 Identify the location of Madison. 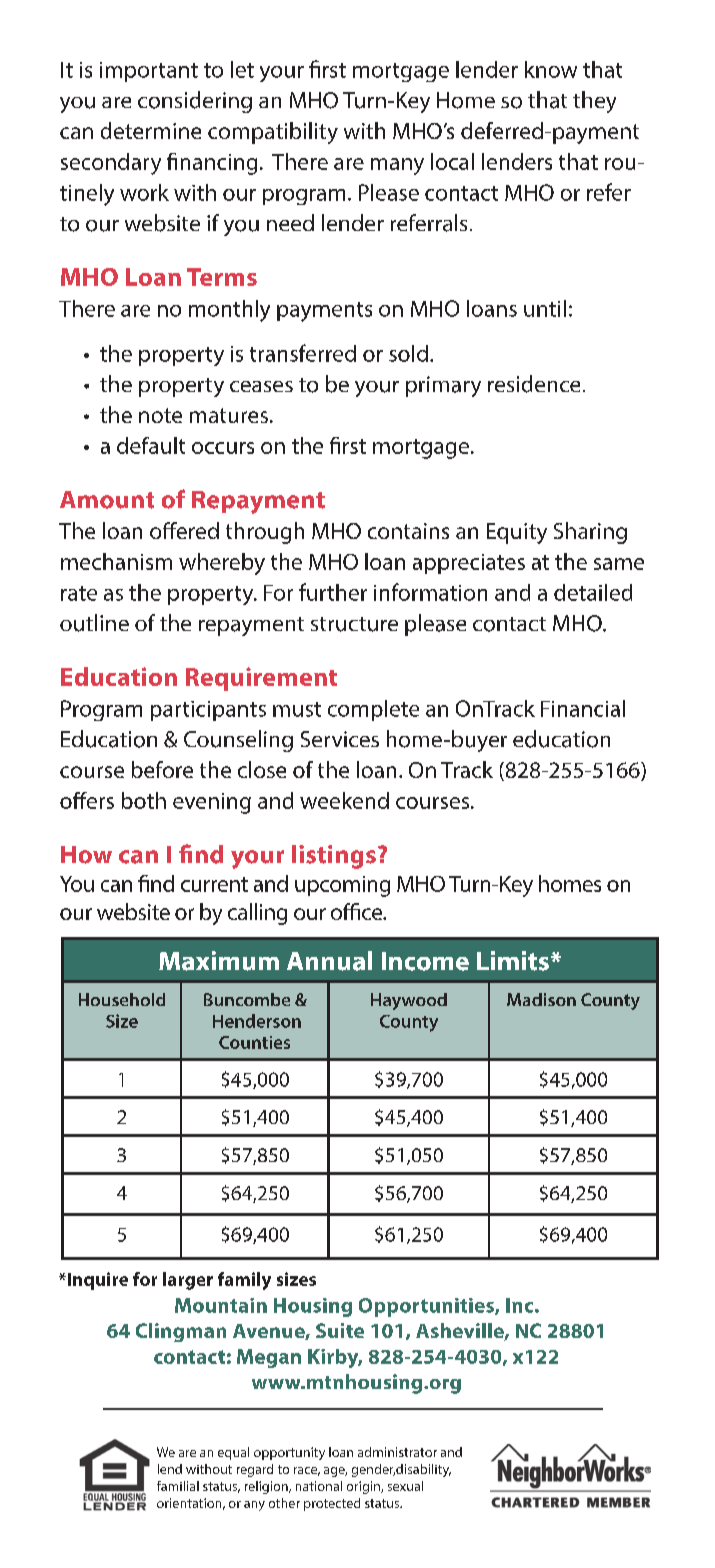
(541, 999).
